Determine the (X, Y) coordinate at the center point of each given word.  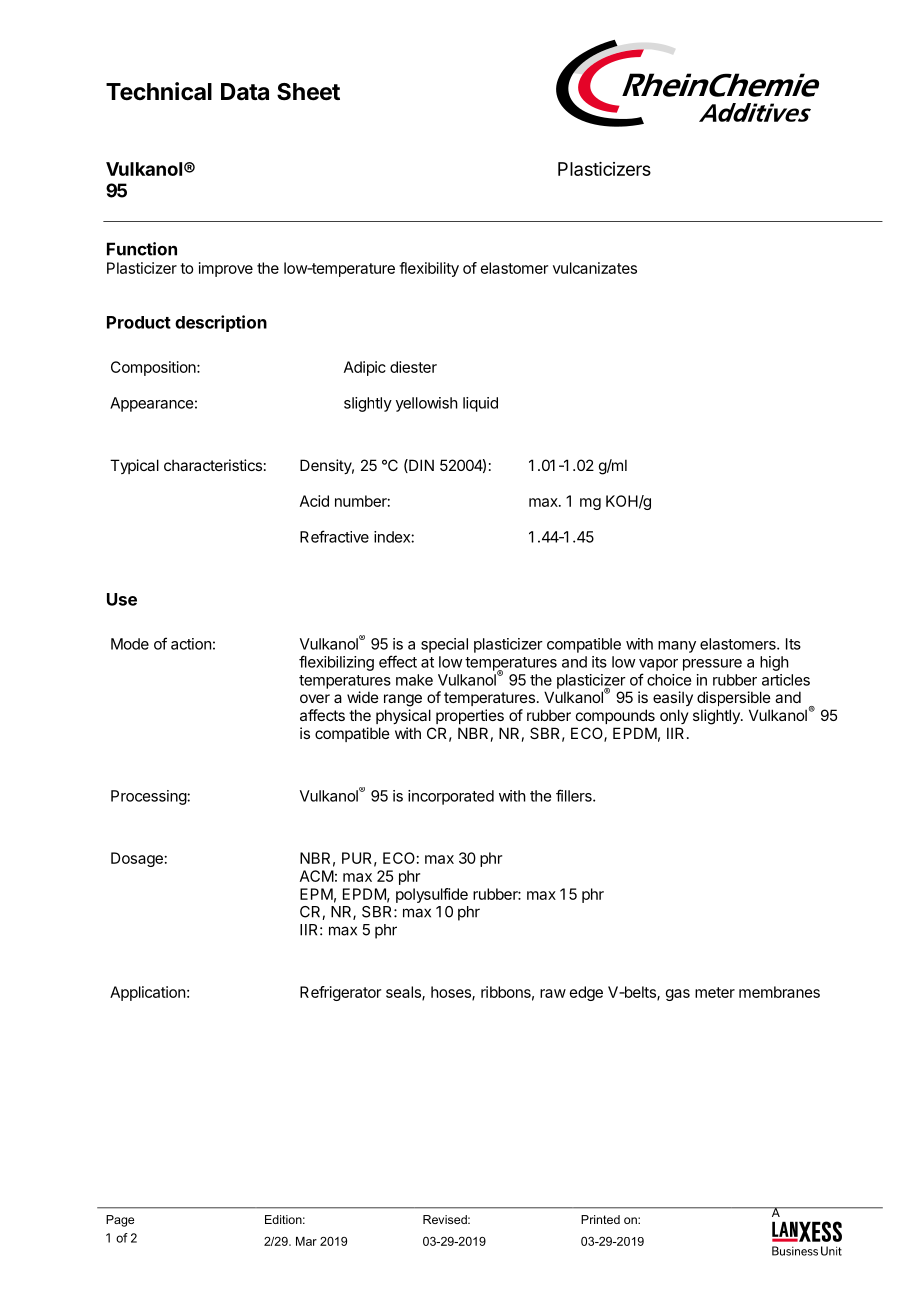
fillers (575, 795)
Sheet (308, 92)
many (677, 647)
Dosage (137, 859)
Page (120, 1221)
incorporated (451, 797)
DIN (420, 466)
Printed (600, 1219)
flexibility (429, 269)
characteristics (213, 465)
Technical (159, 91)
